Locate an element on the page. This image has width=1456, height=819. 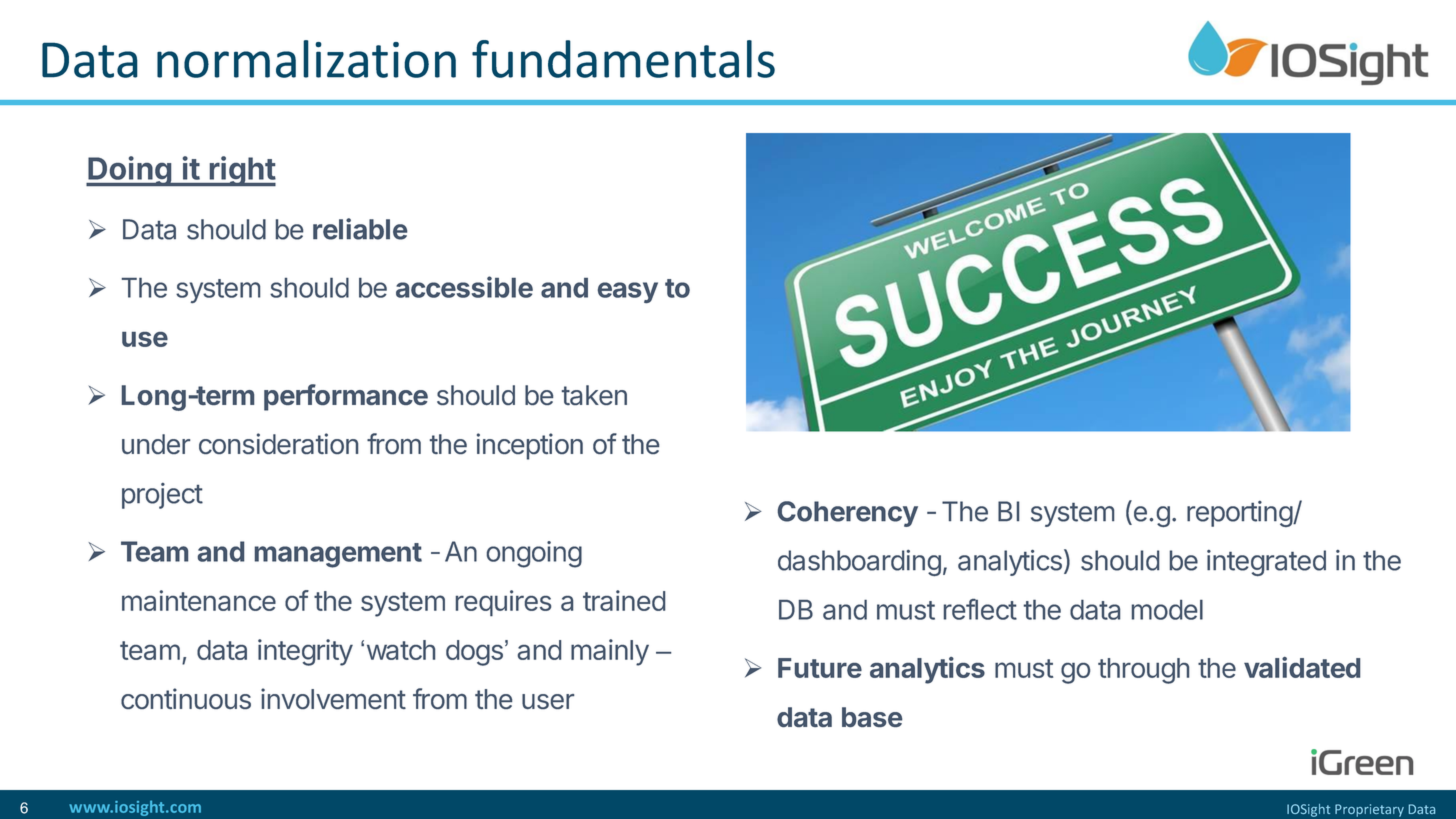
accessible is located at coordinates (464, 287).
